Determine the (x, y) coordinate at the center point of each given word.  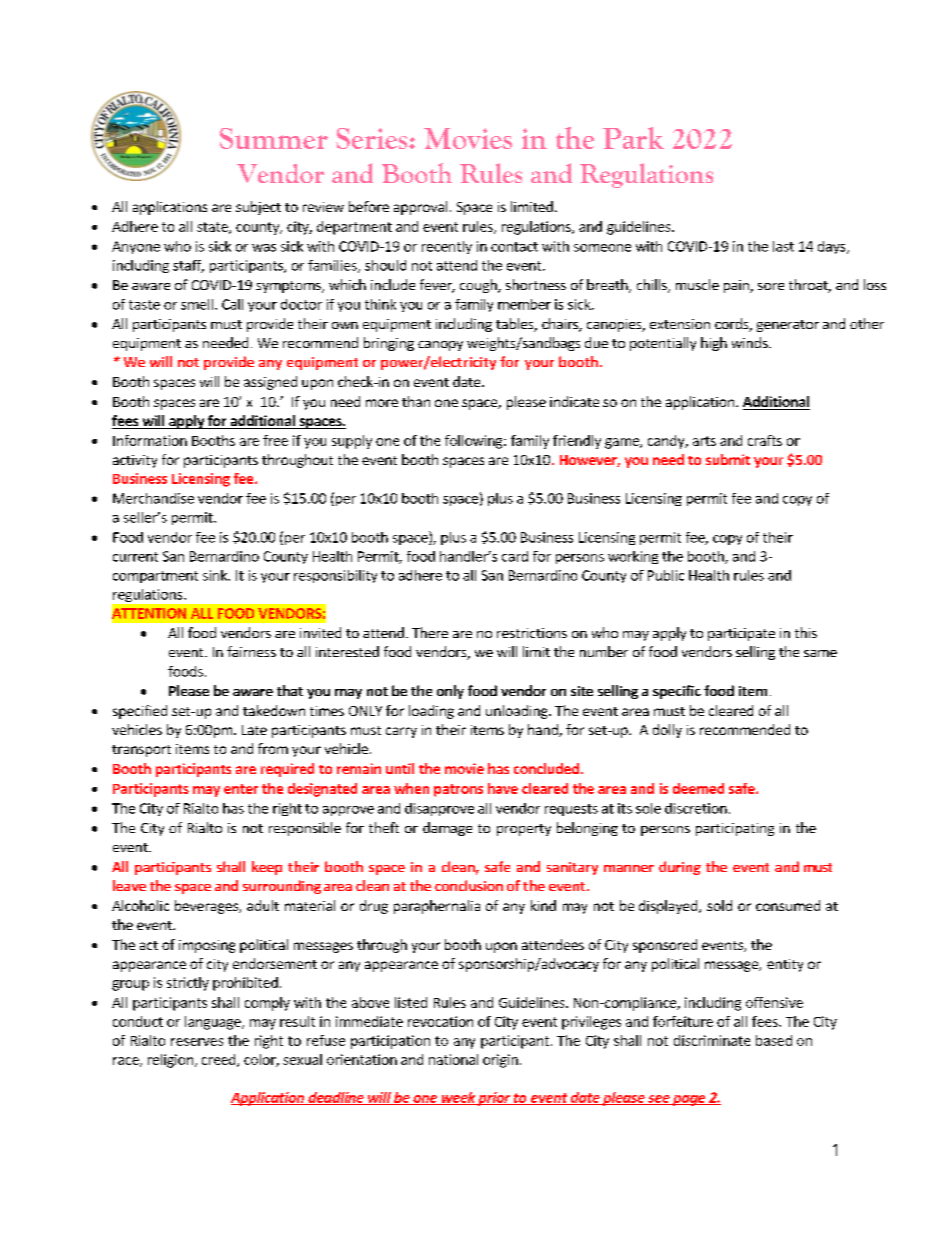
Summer (274, 138)
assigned (270, 383)
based (774, 1040)
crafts (765, 440)
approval (420, 208)
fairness (251, 651)
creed (220, 1060)
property (524, 830)
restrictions (532, 633)
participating (735, 829)
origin (500, 1061)
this (806, 632)
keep (267, 868)
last (783, 246)
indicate (574, 401)
